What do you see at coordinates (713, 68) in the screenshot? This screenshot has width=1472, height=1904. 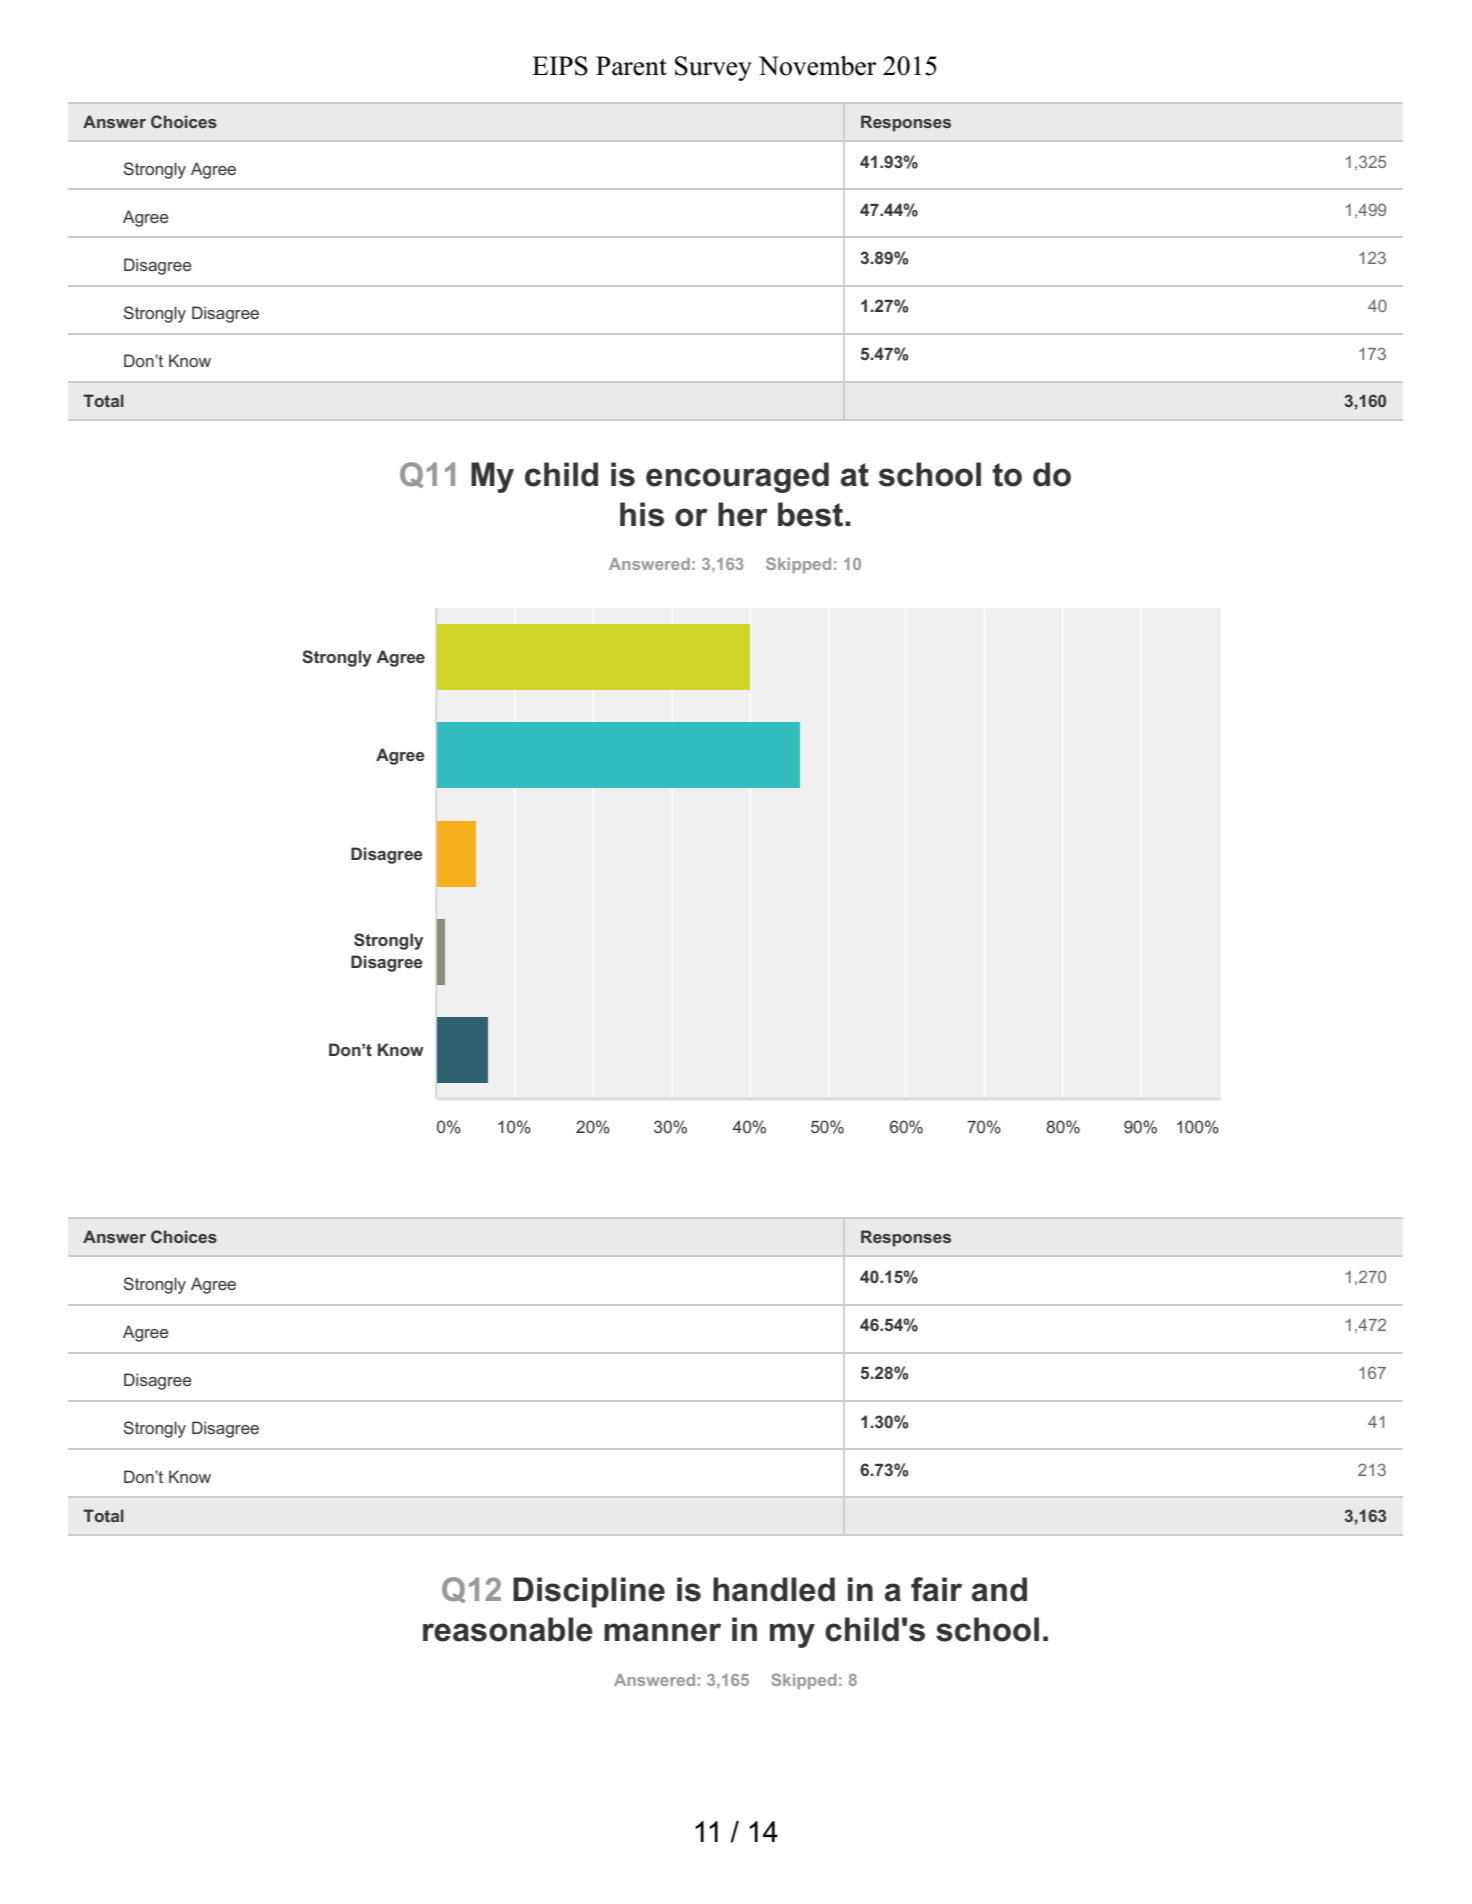 I see `Survey` at bounding box center [713, 68].
